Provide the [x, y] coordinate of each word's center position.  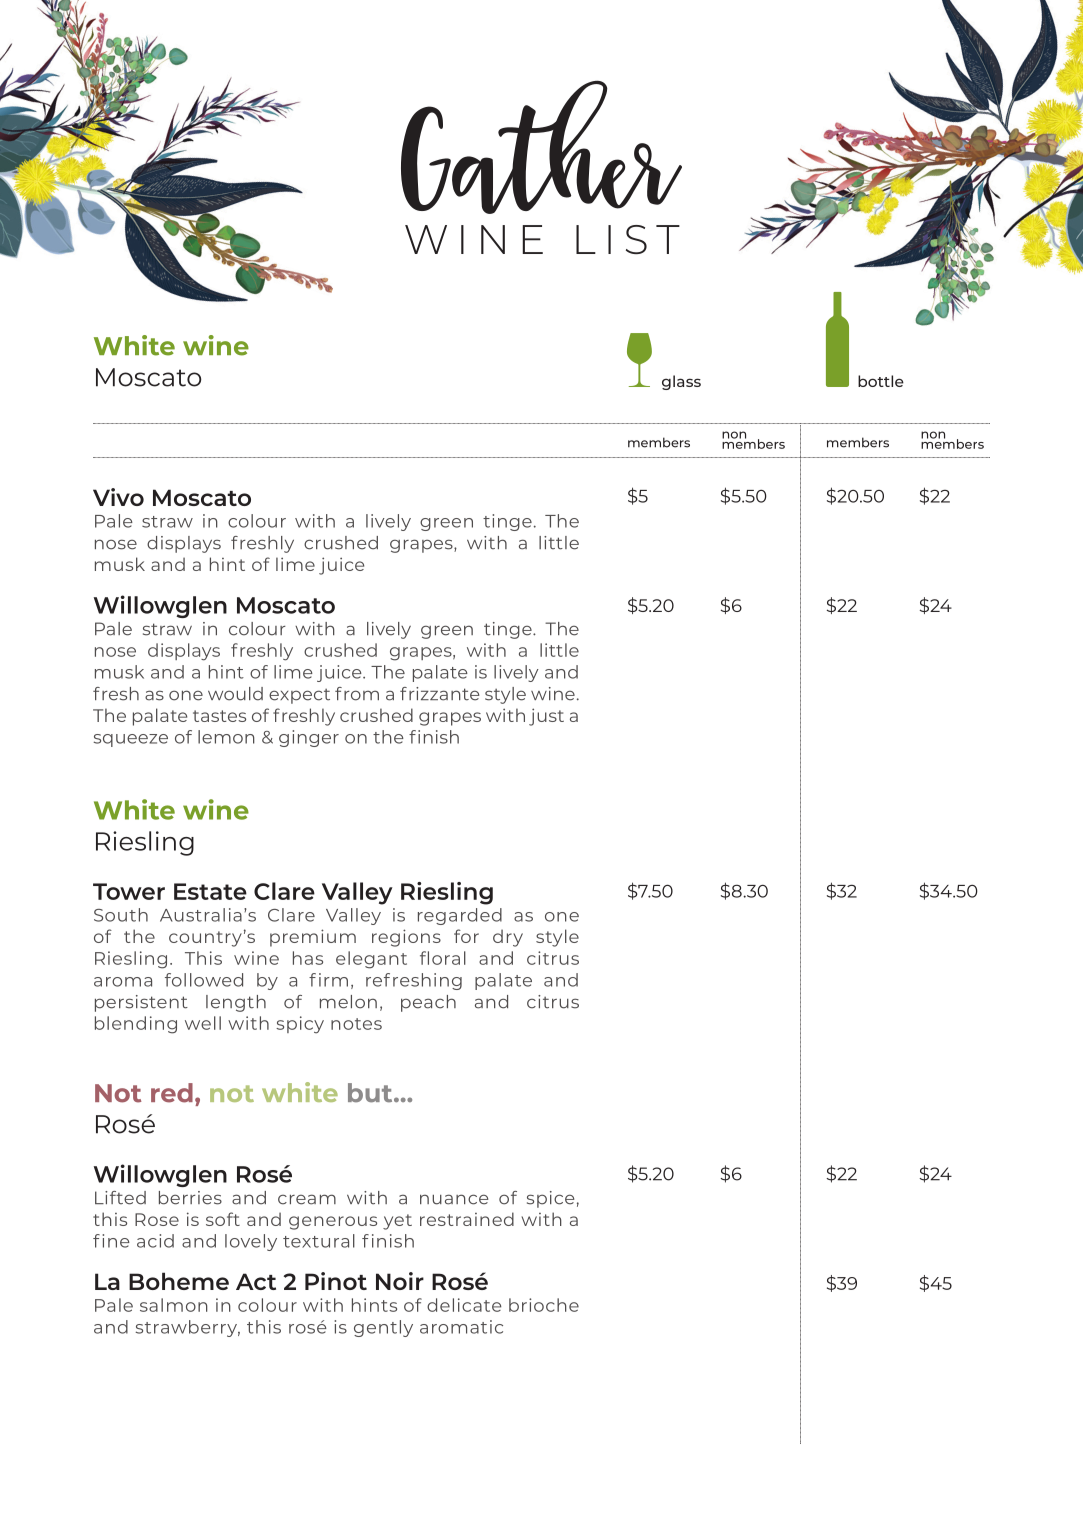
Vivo [118, 497]
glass [681, 382]
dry [508, 938]
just [546, 717]
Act [256, 1281]
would [235, 694]
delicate [464, 1305]
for [466, 936]
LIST [628, 239]
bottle [881, 381]
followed [204, 980]
